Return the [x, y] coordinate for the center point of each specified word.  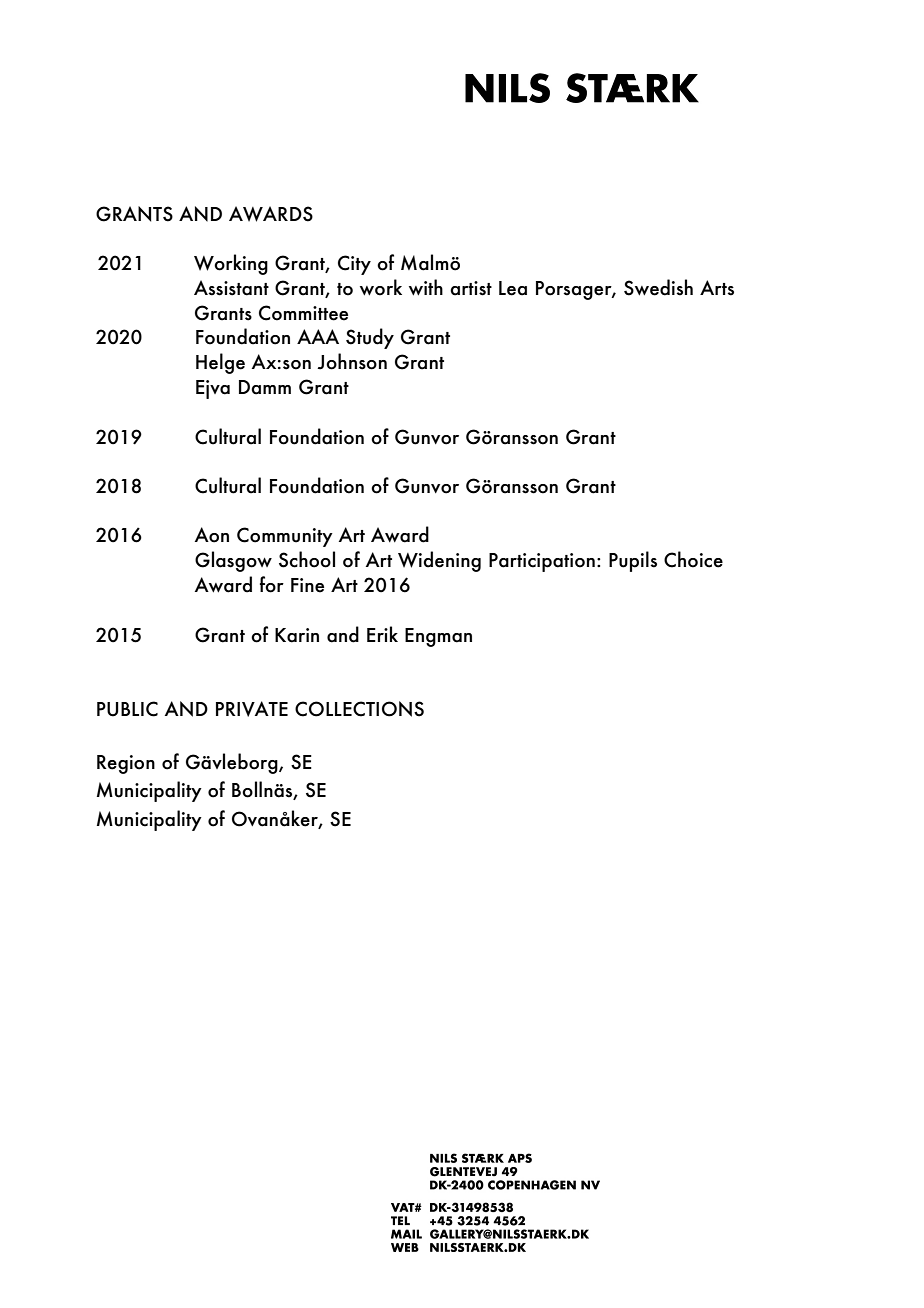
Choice [693, 559]
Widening [439, 561]
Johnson [352, 361]
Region [126, 764]
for [272, 584]
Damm [265, 387]
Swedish [658, 287]
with [426, 287]
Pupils [633, 561]
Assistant [231, 288]
